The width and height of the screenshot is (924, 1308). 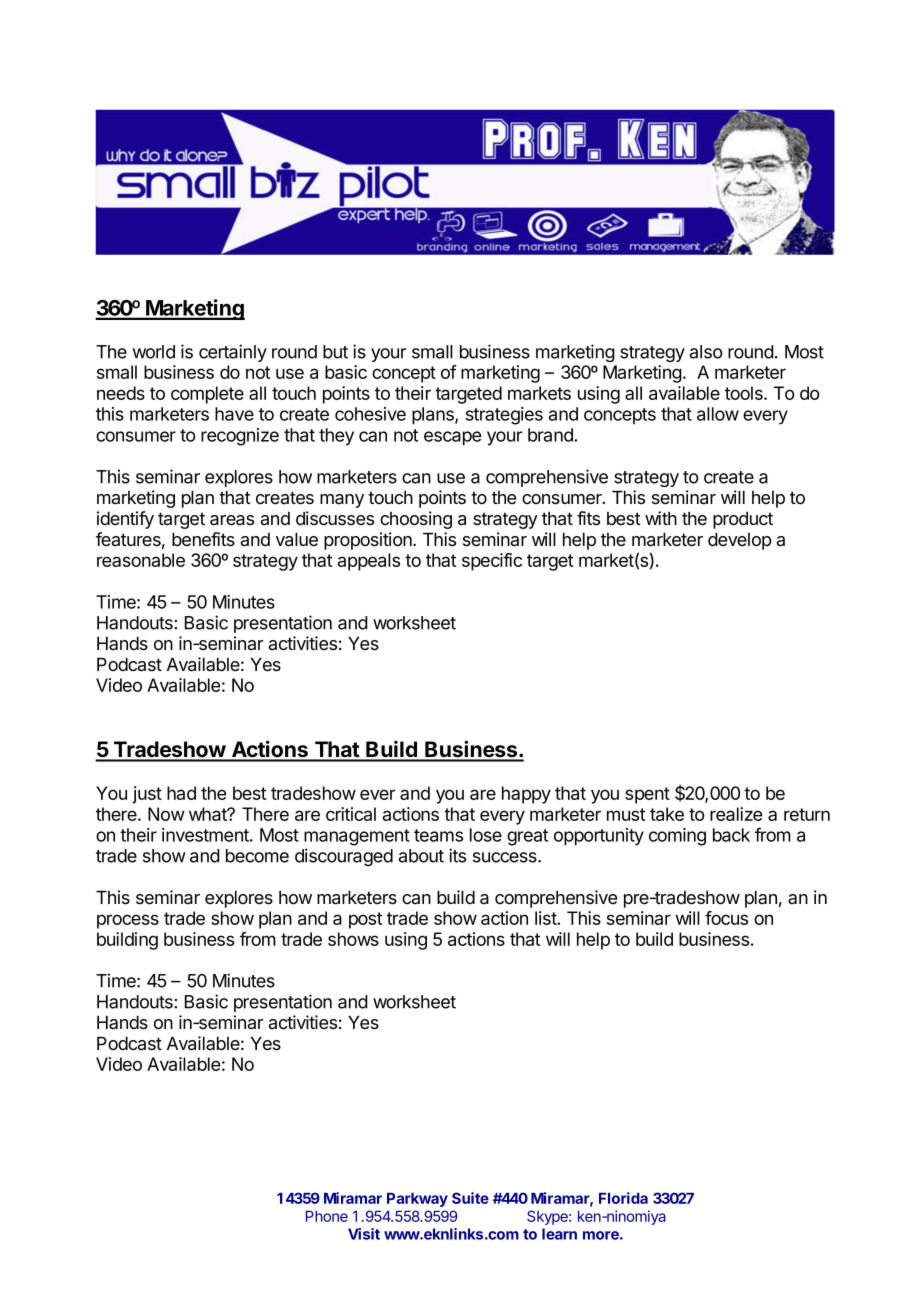 What do you see at coordinates (736, 814) in the screenshot?
I see `realize` at bounding box center [736, 814].
